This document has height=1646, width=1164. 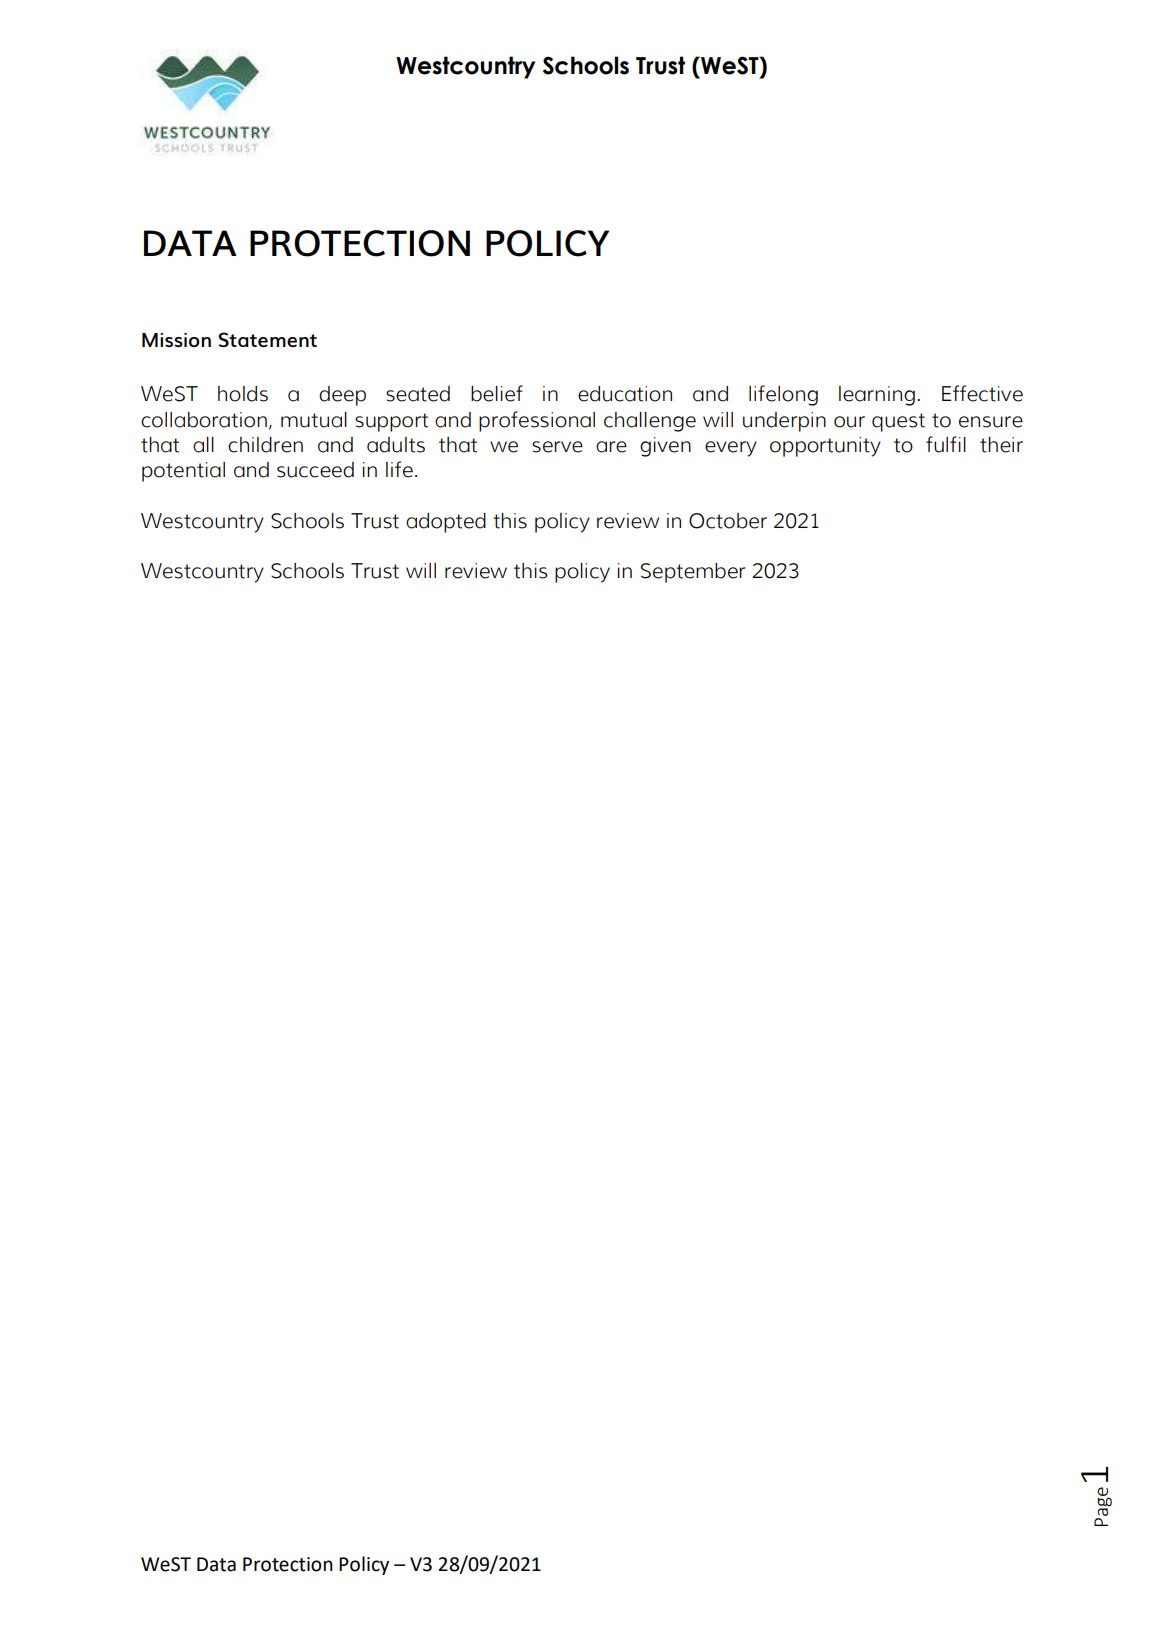 What do you see at coordinates (877, 396) in the document?
I see `learning` at bounding box center [877, 396].
